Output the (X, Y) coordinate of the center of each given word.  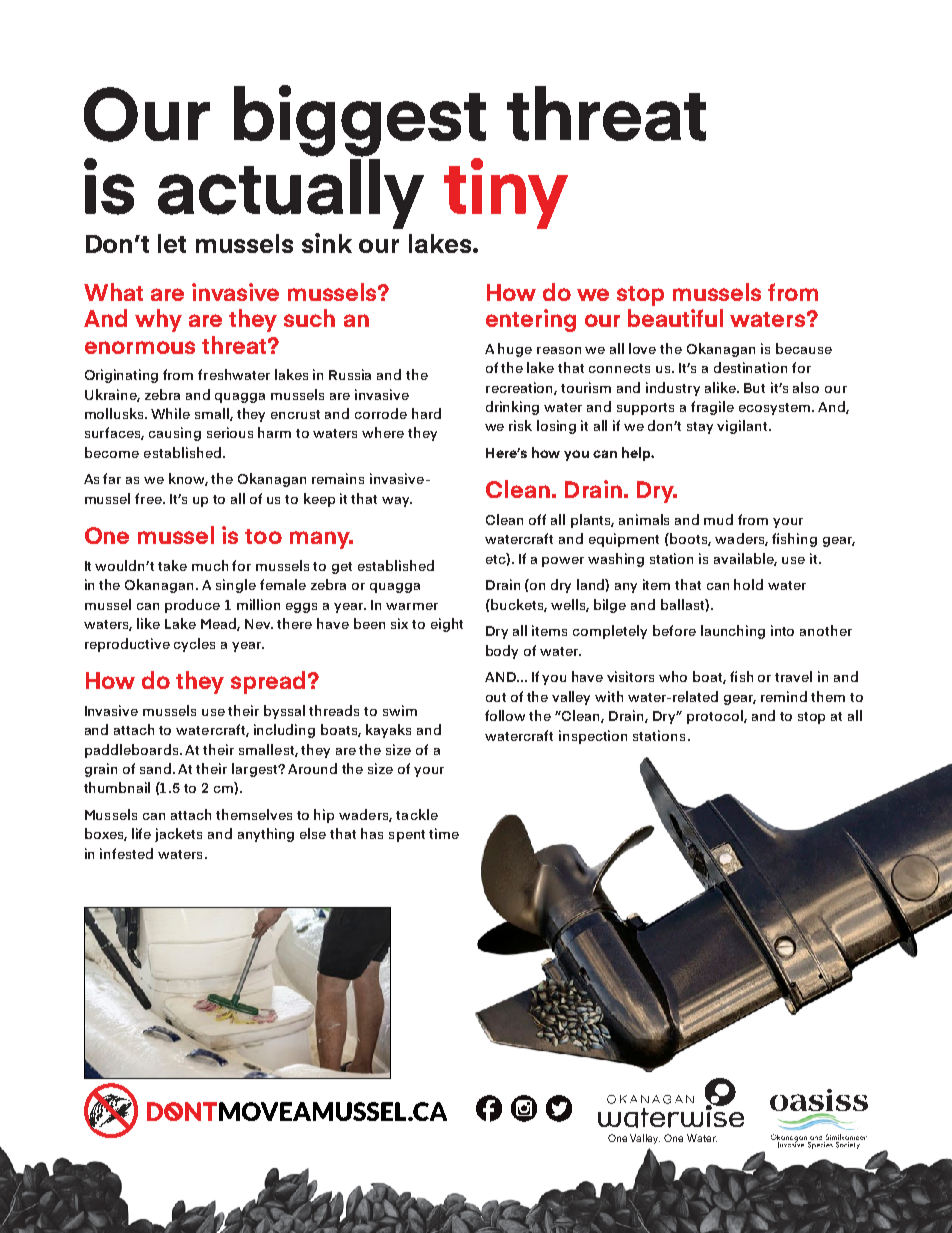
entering (531, 320)
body (502, 652)
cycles (194, 645)
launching (733, 632)
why (158, 320)
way (397, 502)
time (444, 833)
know (188, 479)
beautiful (675, 318)
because (804, 348)
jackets (178, 835)
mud (718, 519)
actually (291, 192)
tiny (506, 193)
